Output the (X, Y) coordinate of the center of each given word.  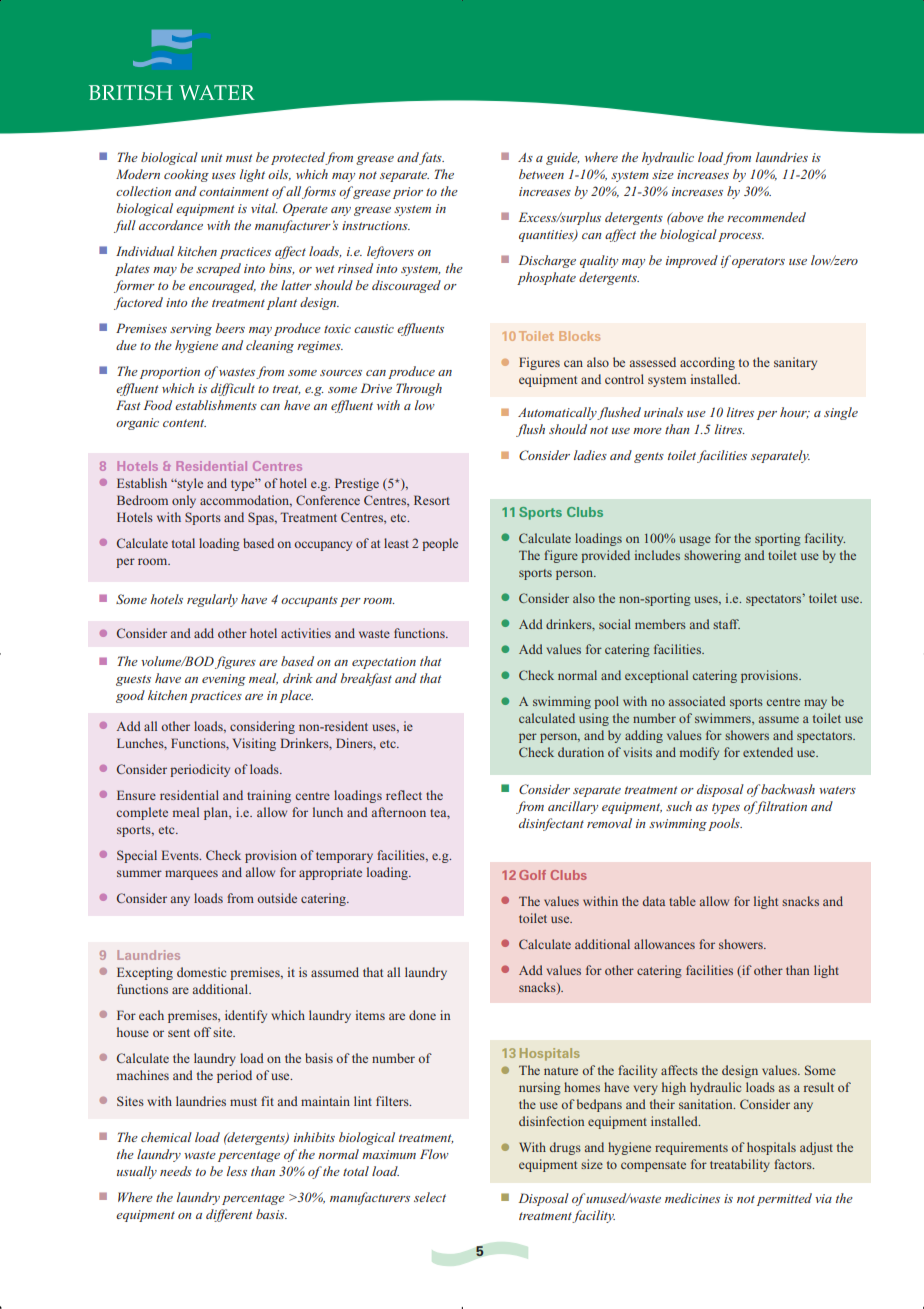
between (541, 174)
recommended (766, 217)
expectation (384, 663)
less (237, 1171)
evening (224, 680)
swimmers (724, 718)
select (430, 1197)
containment (234, 191)
